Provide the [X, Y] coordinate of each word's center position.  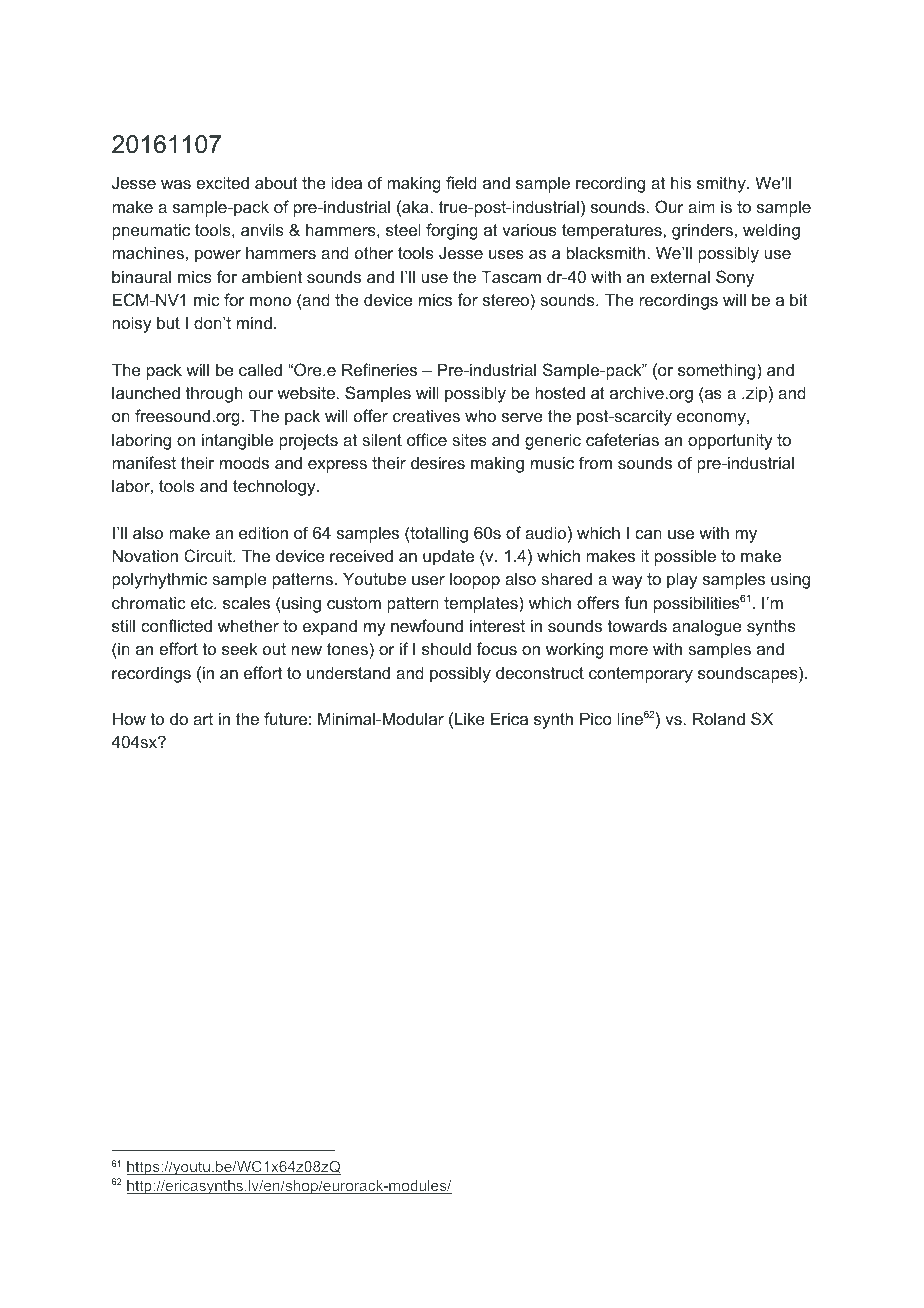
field [461, 182]
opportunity [730, 441]
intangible [237, 441]
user [428, 580]
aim [701, 206]
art [203, 719]
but [168, 322]
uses [506, 254]
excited [222, 182]
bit [799, 299]
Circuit [209, 555]
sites [469, 439]
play [682, 580]
